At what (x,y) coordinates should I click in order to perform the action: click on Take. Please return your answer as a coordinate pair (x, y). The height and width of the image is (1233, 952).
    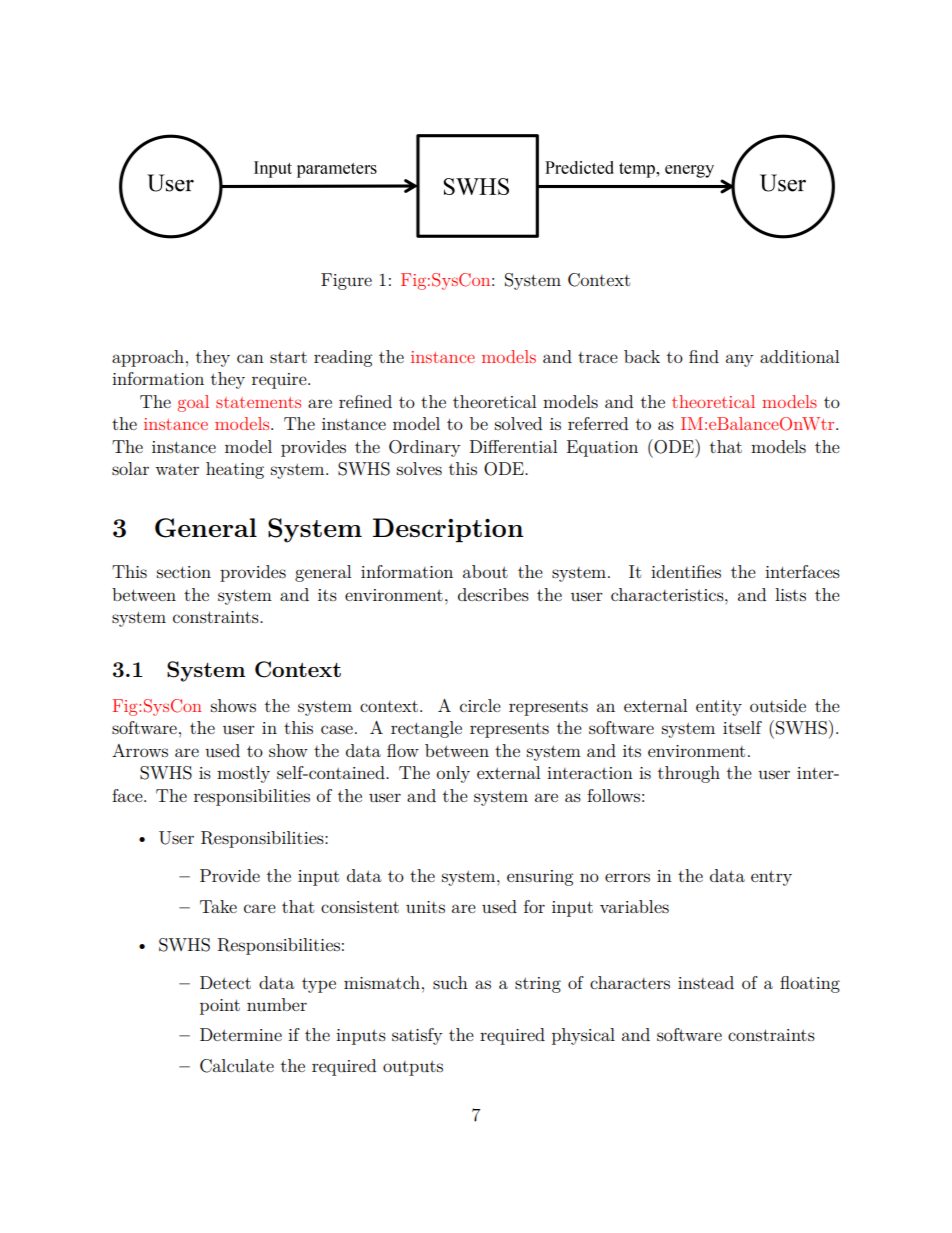
    Looking at the image, I should click on (218, 906).
